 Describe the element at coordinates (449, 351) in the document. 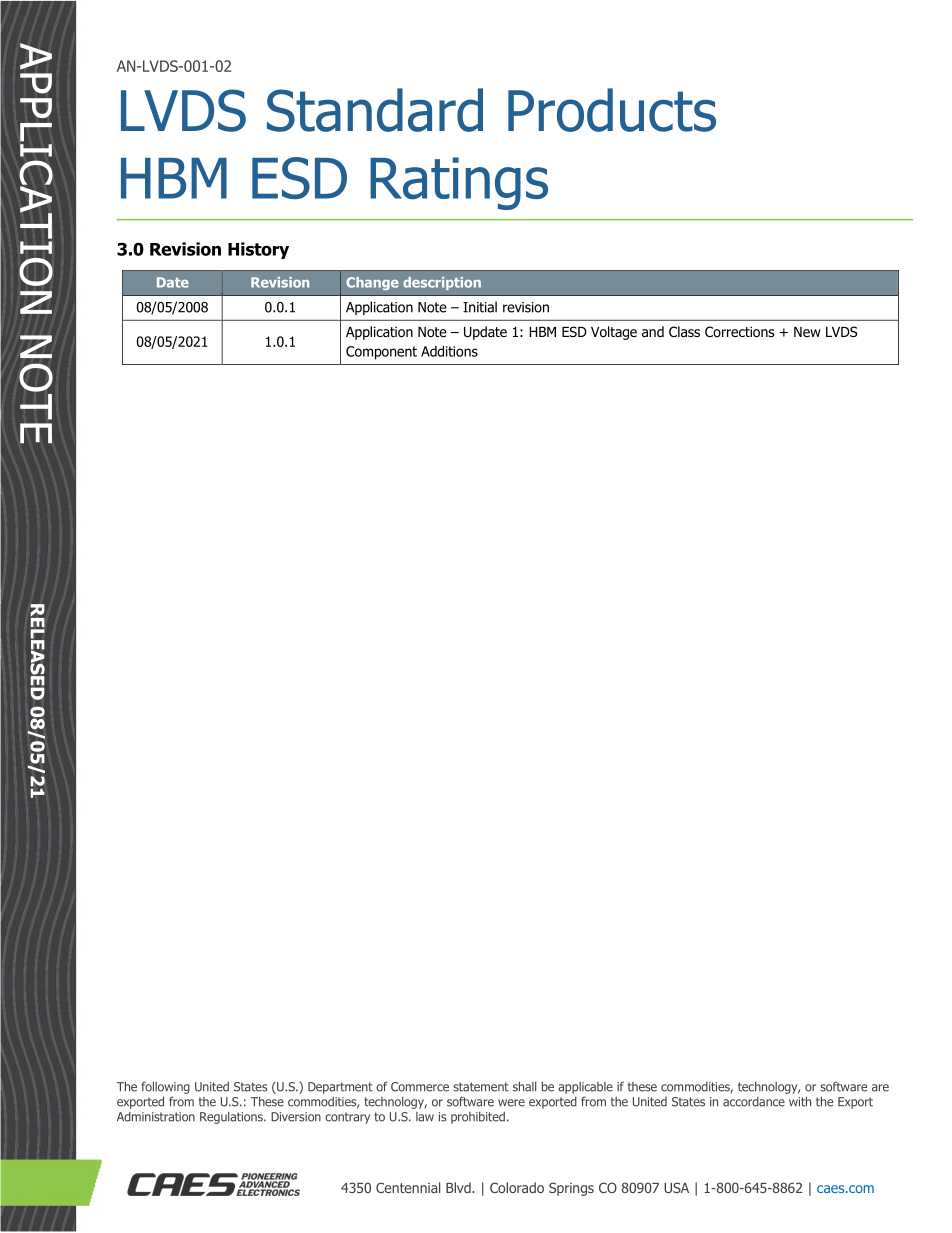

I see `Additions` at that location.
